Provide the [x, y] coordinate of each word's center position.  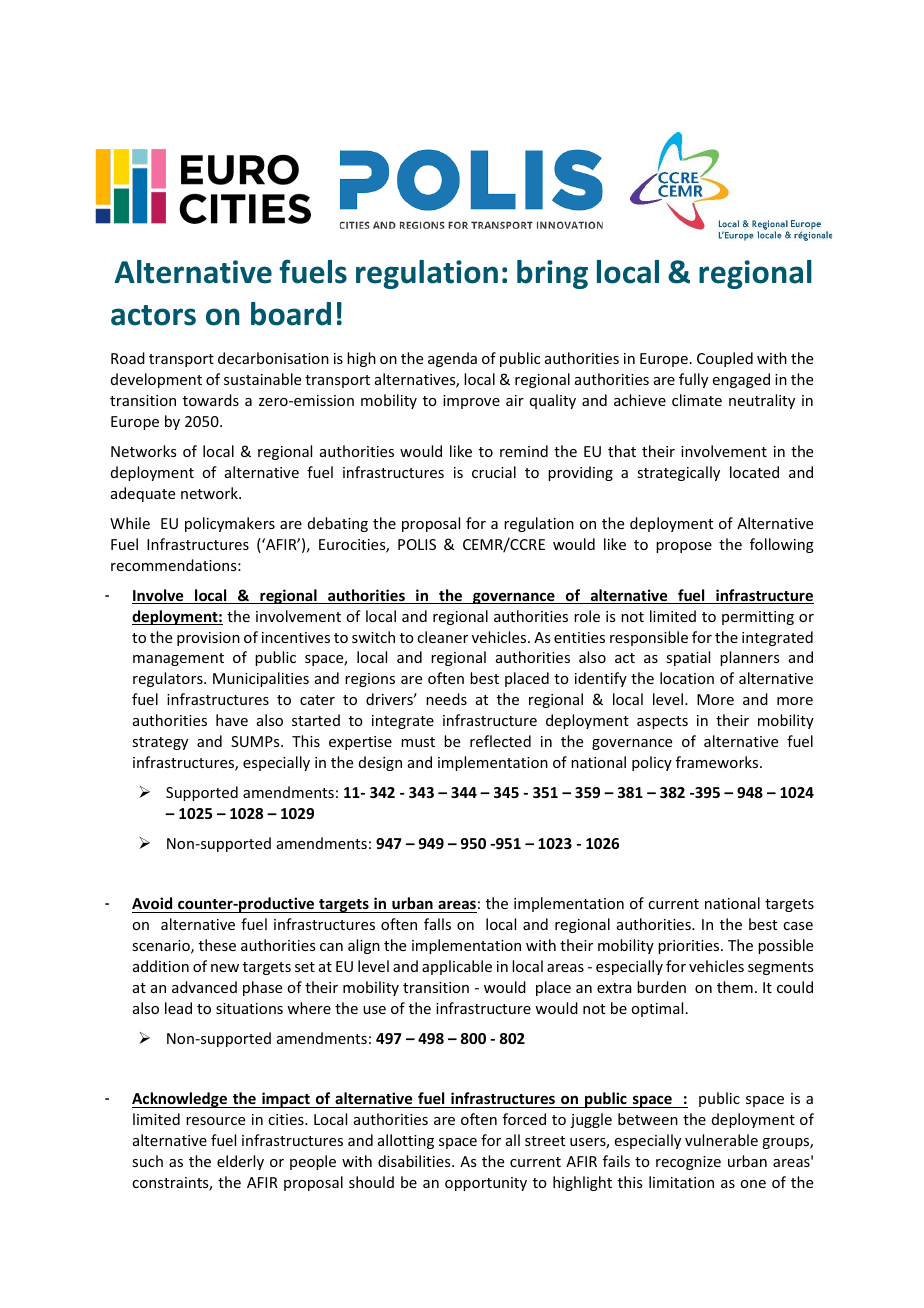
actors [153, 315]
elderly [240, 1162]
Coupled [725, 359]
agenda [452, 359]
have [232, 720]
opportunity [486, 1184]
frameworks [718, 762]
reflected [500, 741]
